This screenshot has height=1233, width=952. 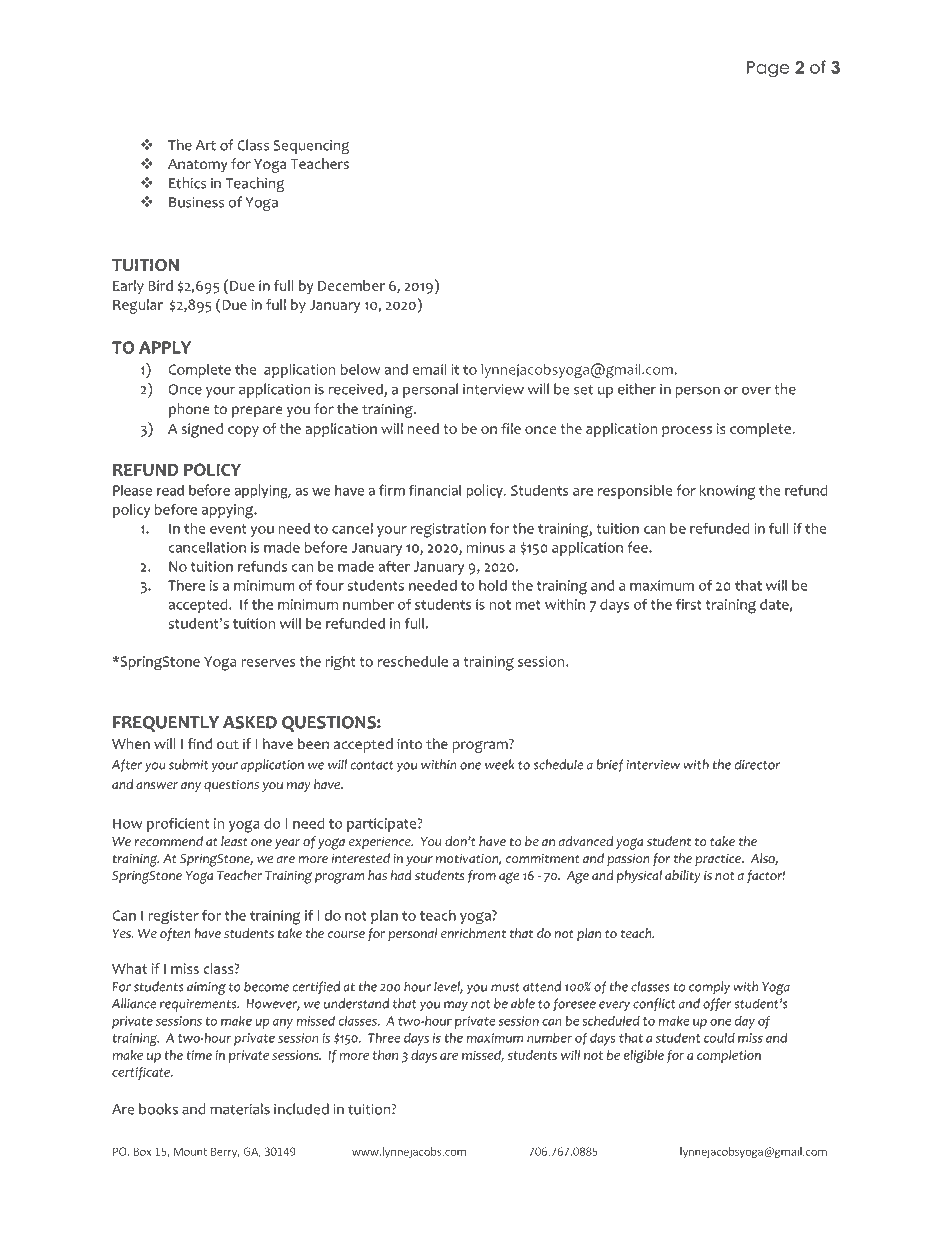 What do you see at coordinates (190, 1151) in the screenshot?
I see `Mount` at bounding box center [190, 1151].
